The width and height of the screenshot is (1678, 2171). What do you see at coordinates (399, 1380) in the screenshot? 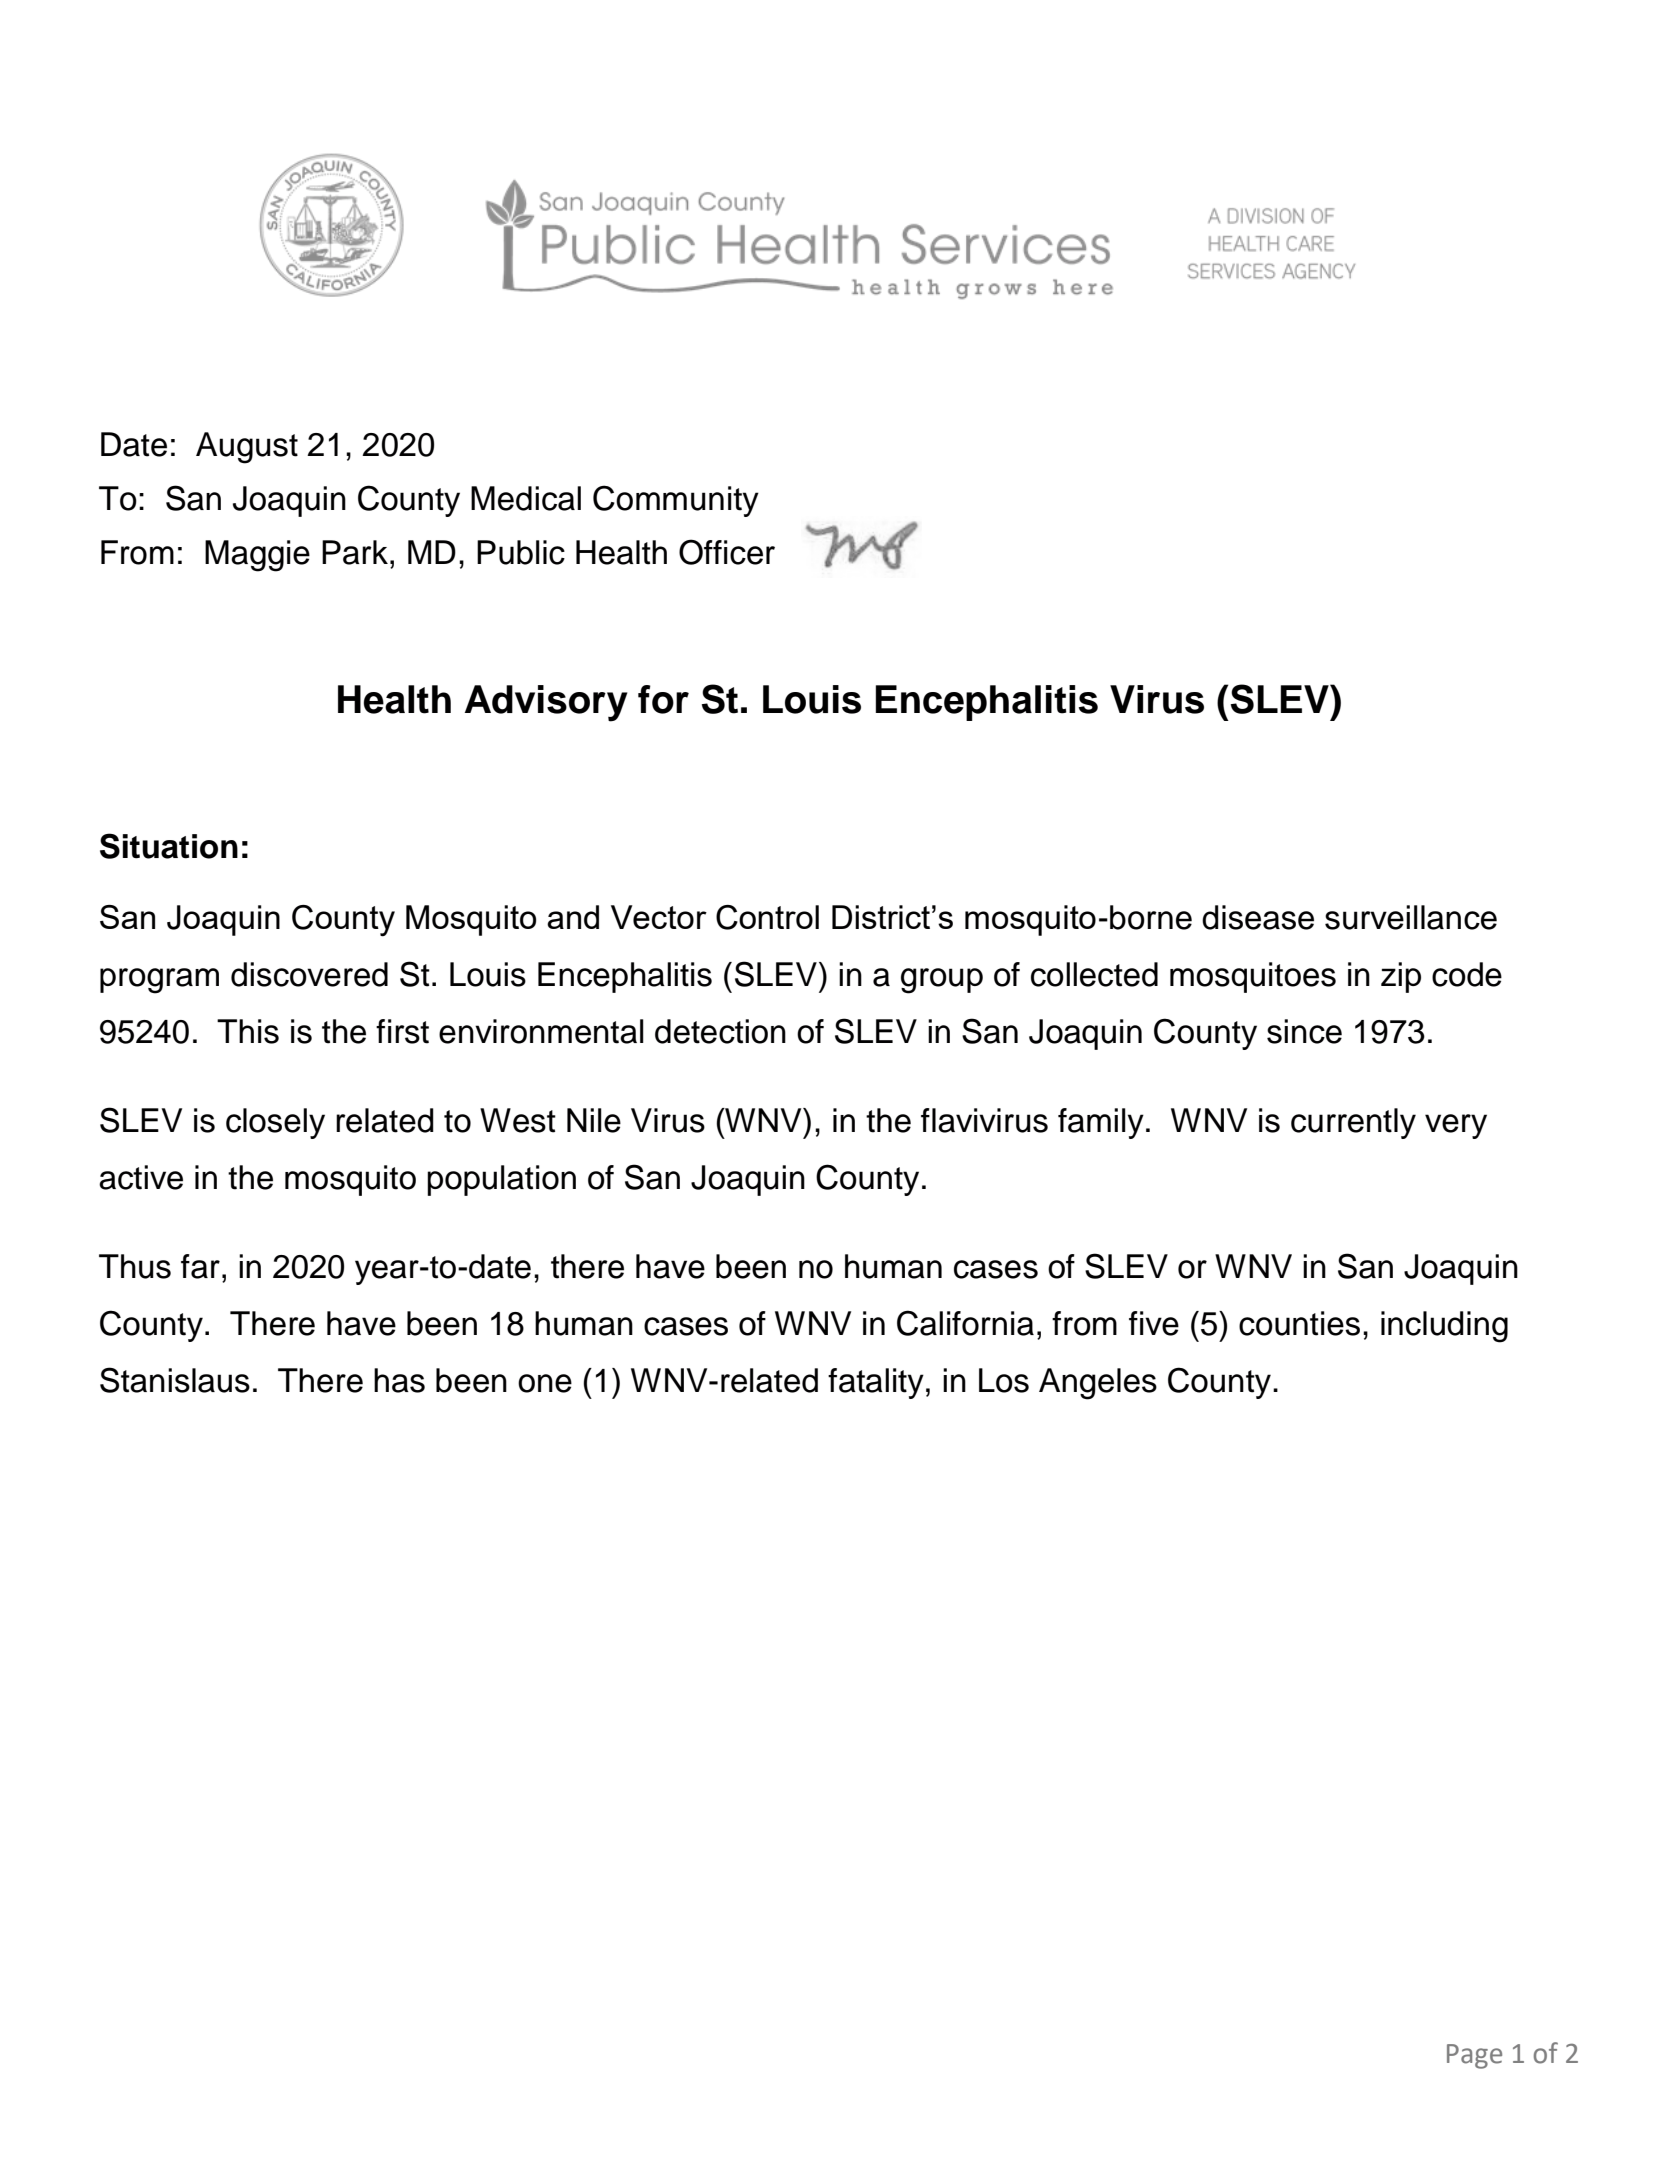
I see `has` at bounding box center [399, 1380].
